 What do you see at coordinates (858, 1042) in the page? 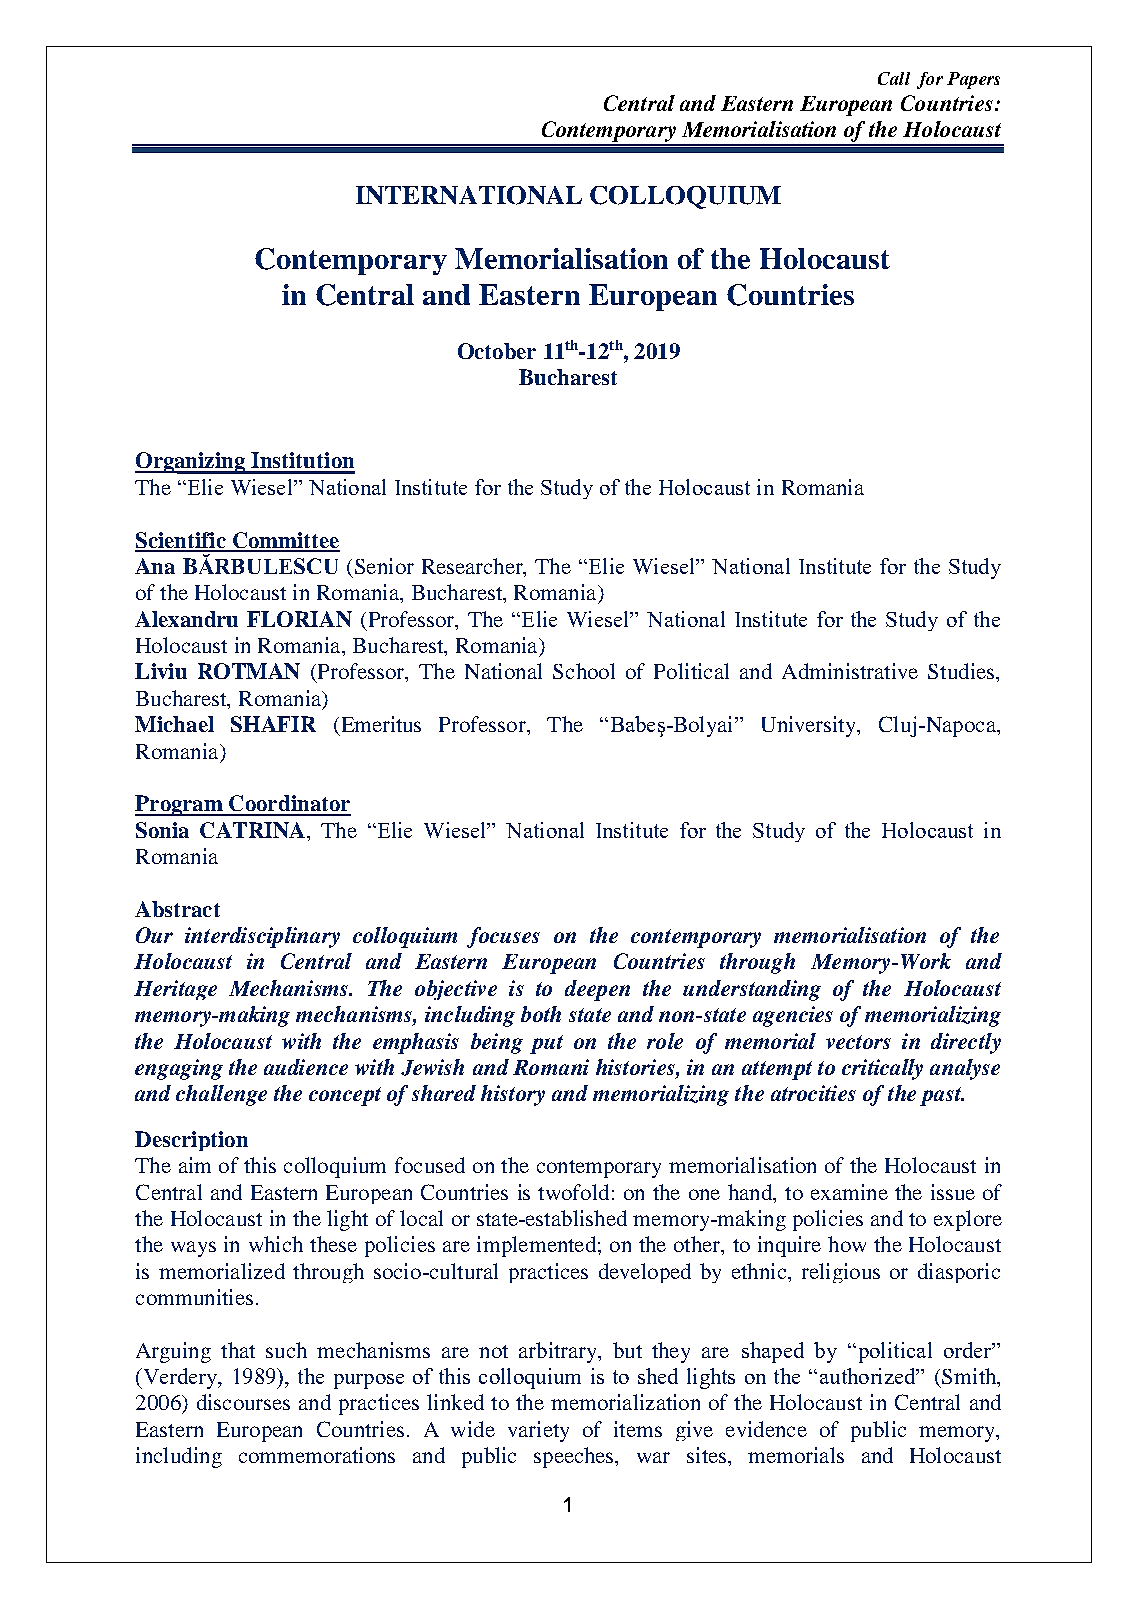
I see `vectors` at bounding box center [858, 1042].
